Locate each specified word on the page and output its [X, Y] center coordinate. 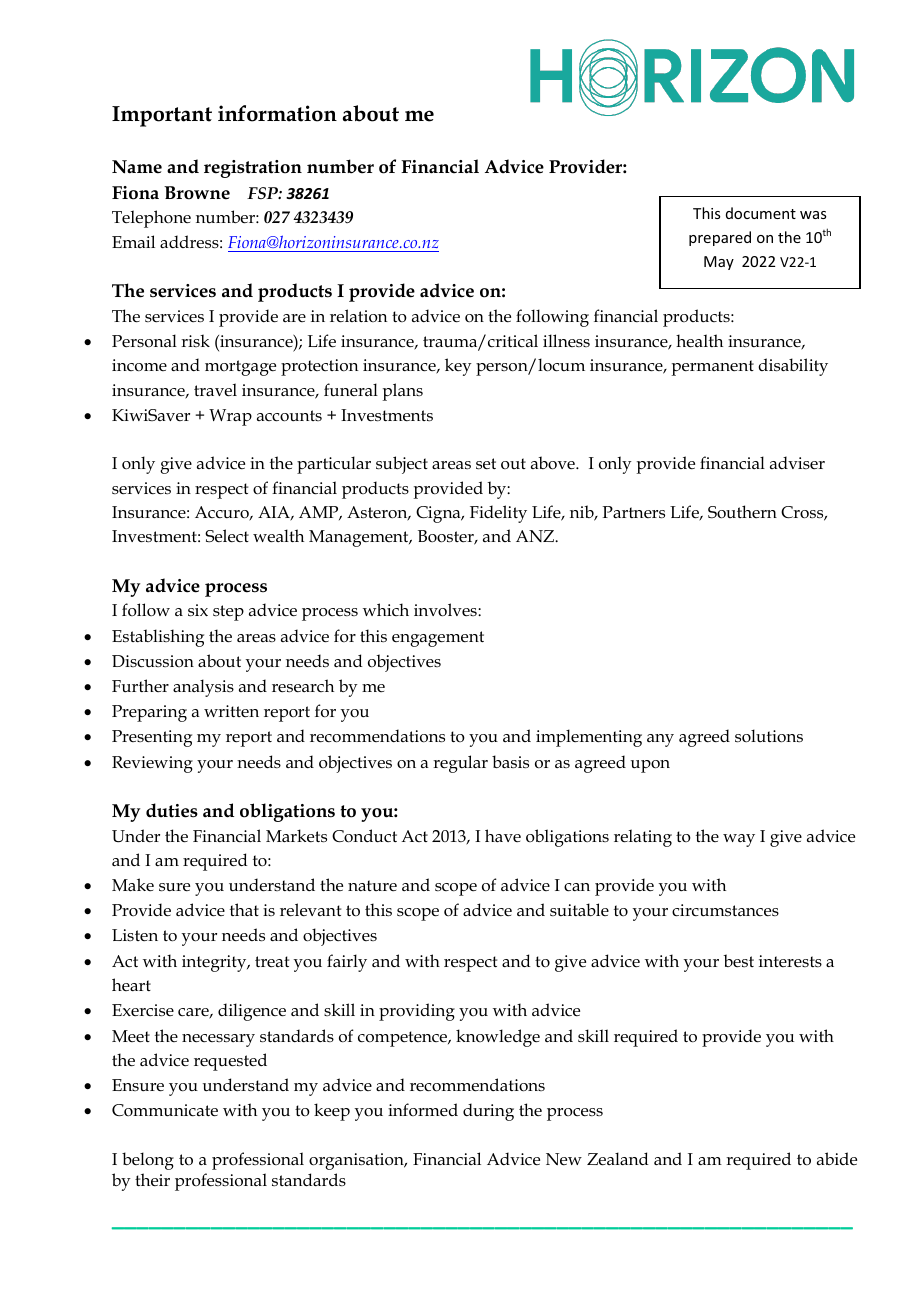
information [277, 113]
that [244, 909]
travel [215, 390]
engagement [438, 639]
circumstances [725, 910]
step [228, 613]
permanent [712, 368]
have [503, 835]
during [488, 1112]
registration [253, 169]
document [761, 213]
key [458, 367]
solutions [769, 736]
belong [148, 1161]
